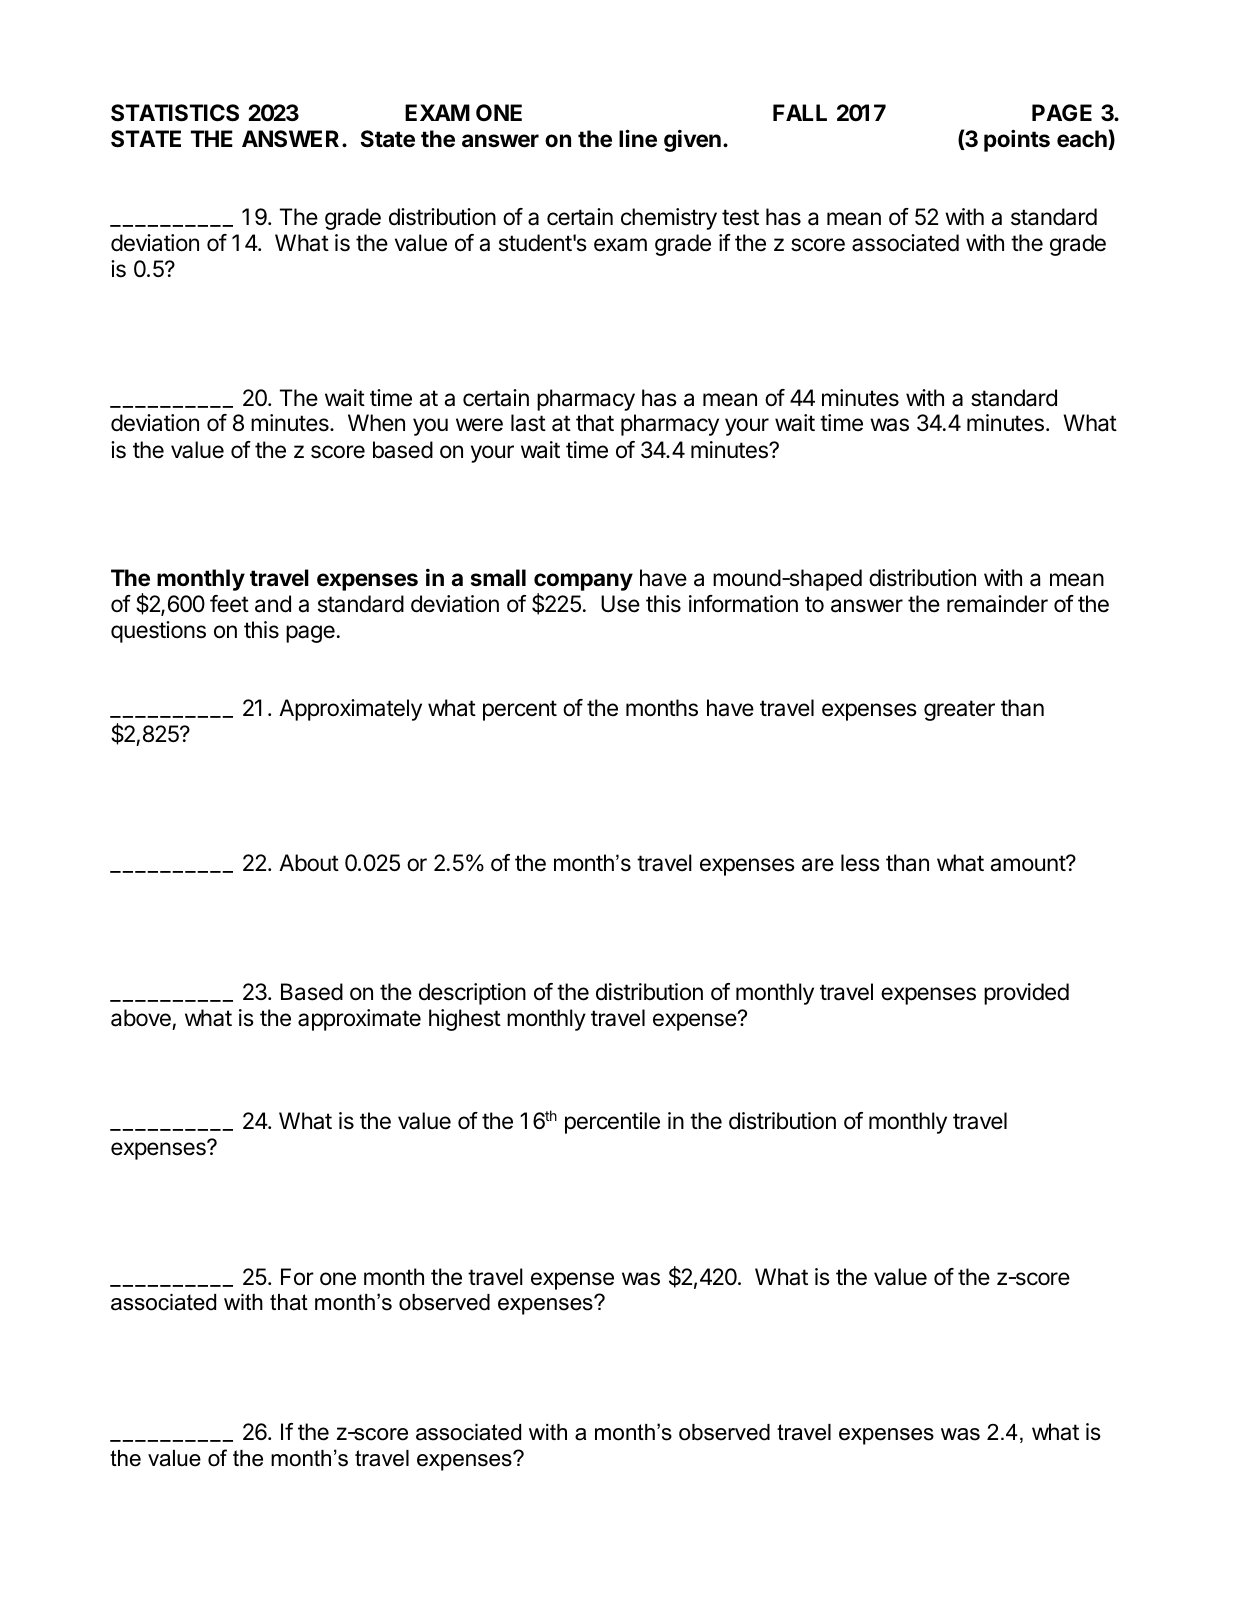  What do you see at coordinates (997, 604) in the document?
I see `remainder` at bounding box center [997, 604].
